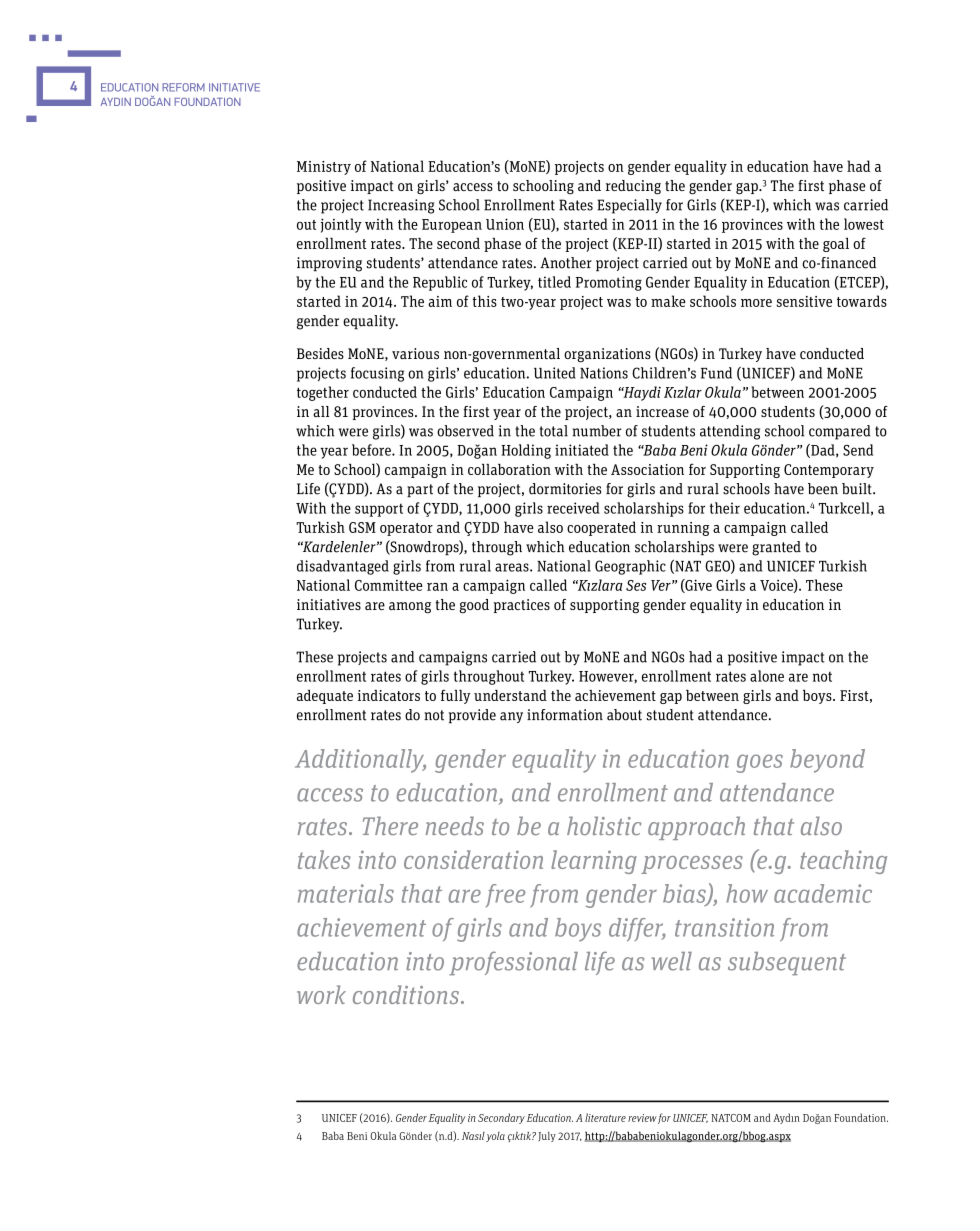  Describe the element at coordinates (323, 393) in the screenshot. I see `together` at that location.
